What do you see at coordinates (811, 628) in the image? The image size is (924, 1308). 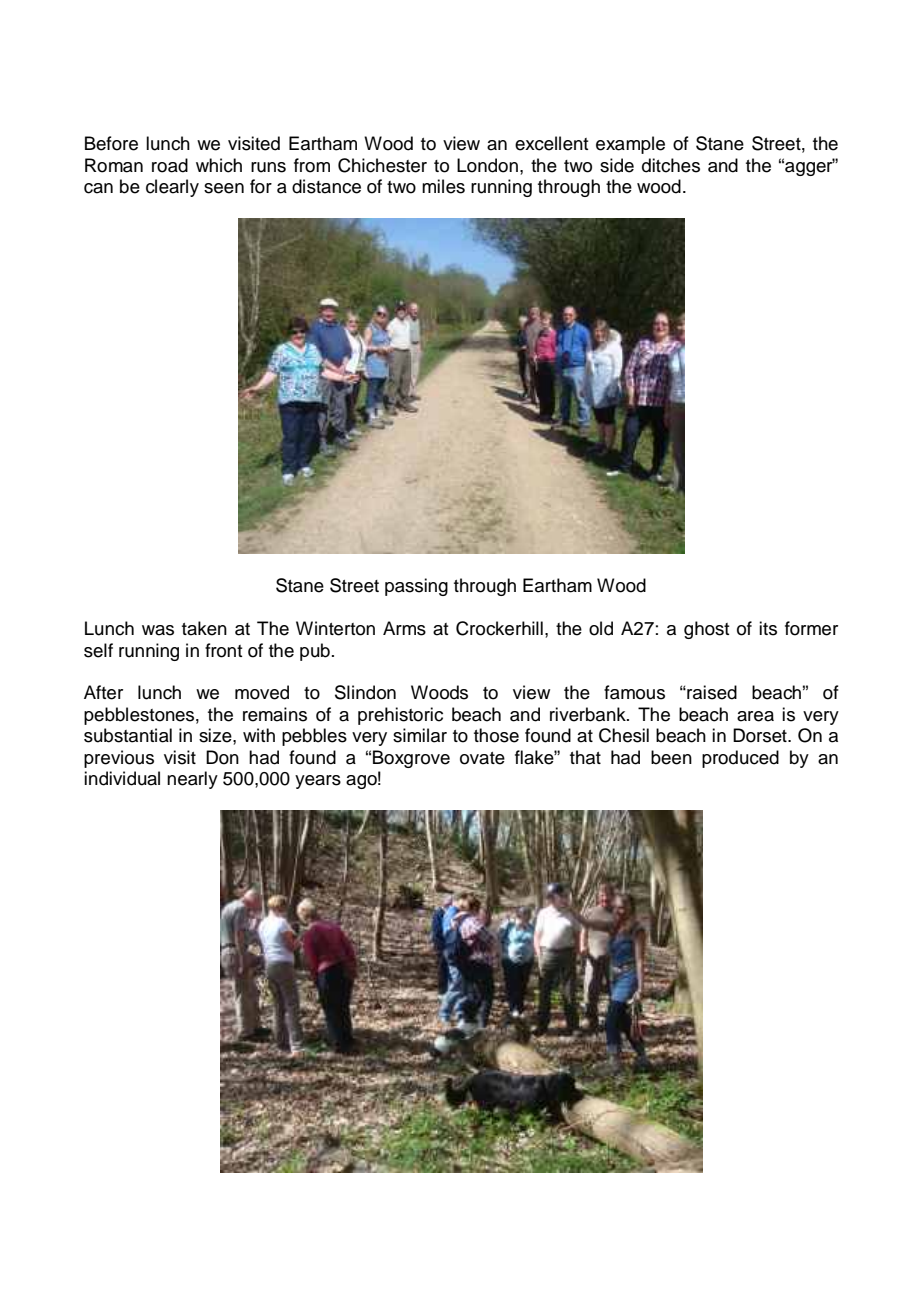 I see `former` at bounding box center [811, 628].
